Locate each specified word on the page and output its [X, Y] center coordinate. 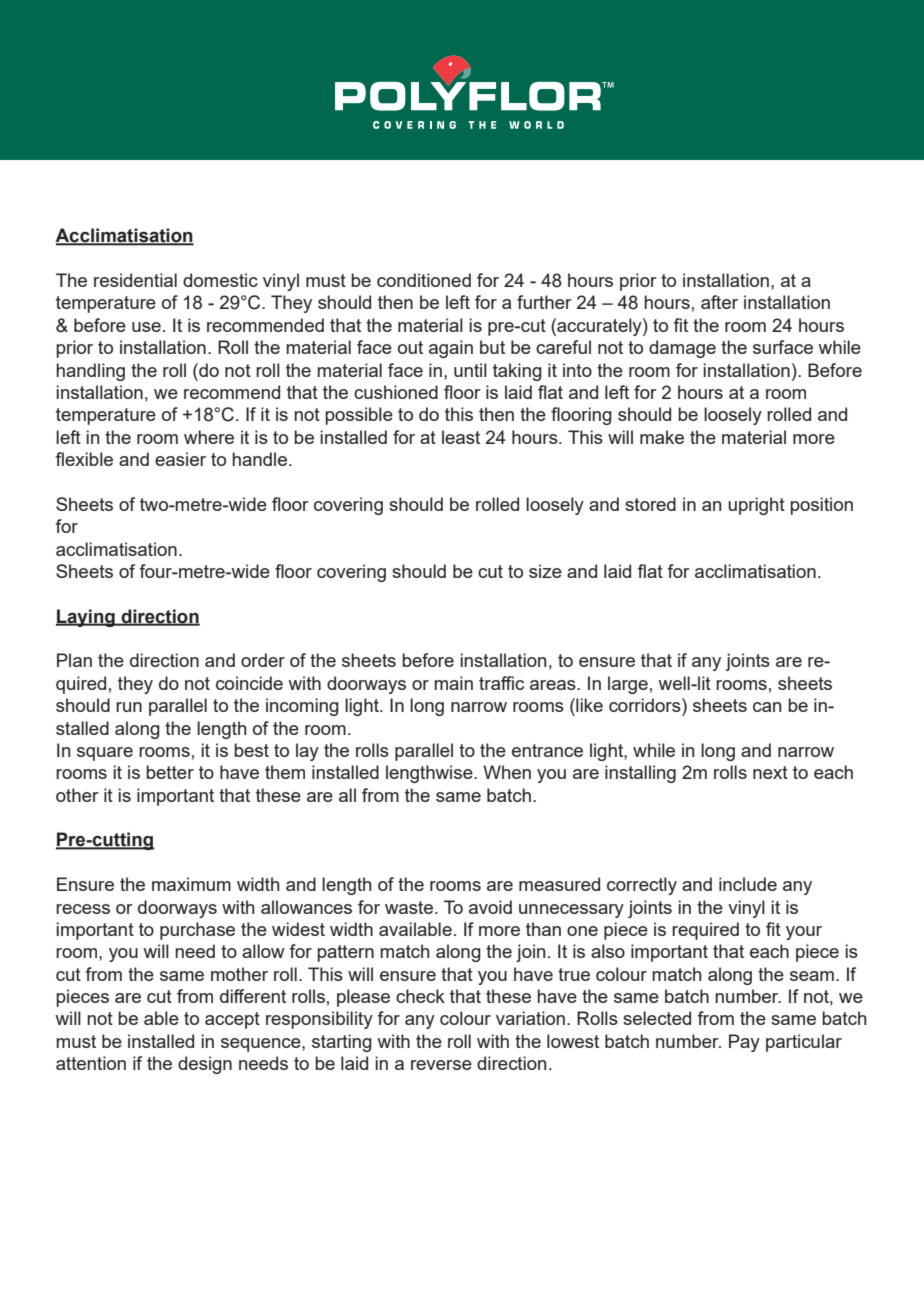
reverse [441, 1065]
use [146, 327]
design [205, 1065]
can [767, 707]
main [453, 683]
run [129, 707]
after [719, 302]
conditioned [424, 280]
